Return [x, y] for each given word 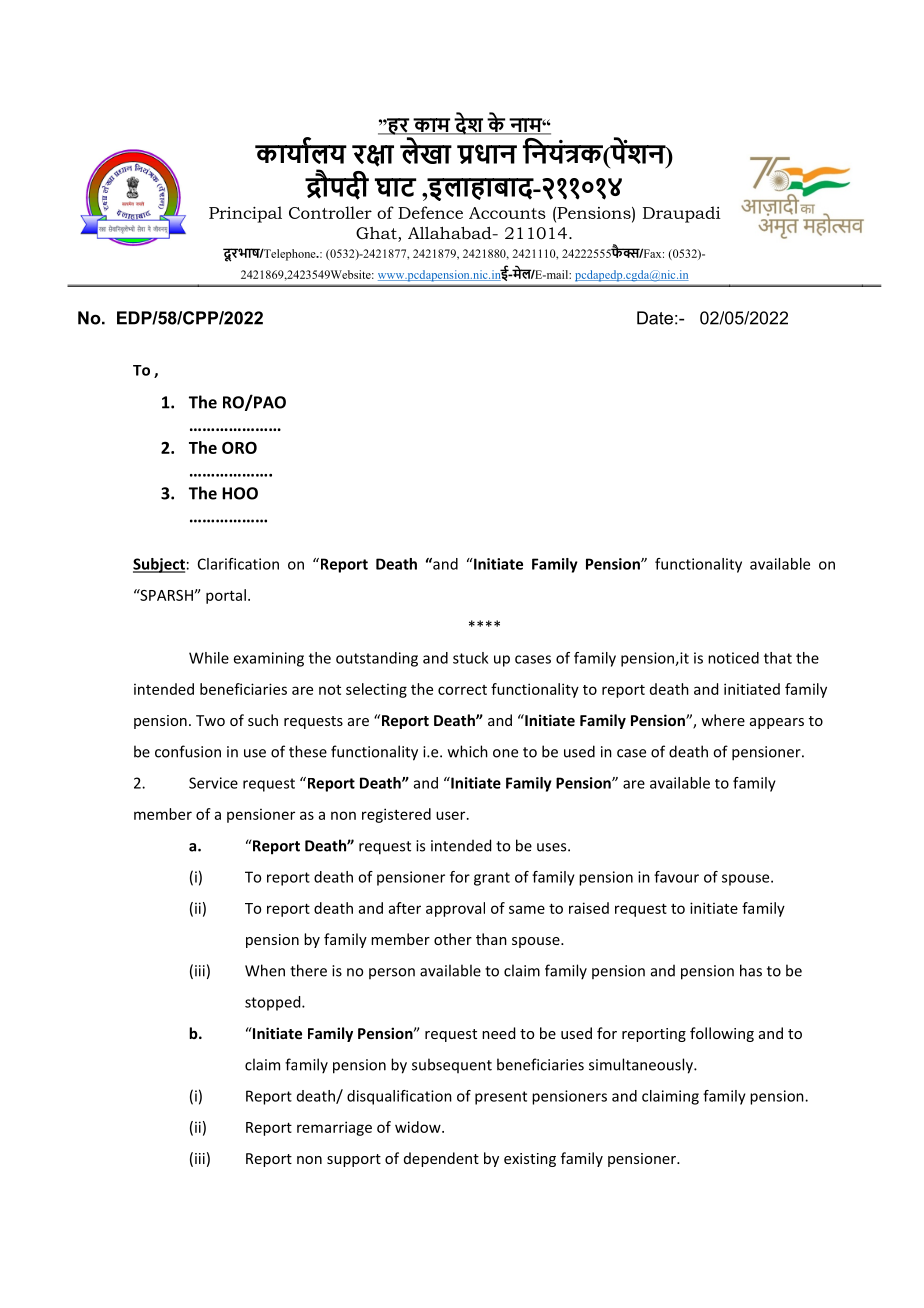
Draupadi [682, 214]
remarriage [334, 1128]
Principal [245, 214]
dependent [441, 1159]
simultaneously [642, 1066]
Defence [430, 212]
